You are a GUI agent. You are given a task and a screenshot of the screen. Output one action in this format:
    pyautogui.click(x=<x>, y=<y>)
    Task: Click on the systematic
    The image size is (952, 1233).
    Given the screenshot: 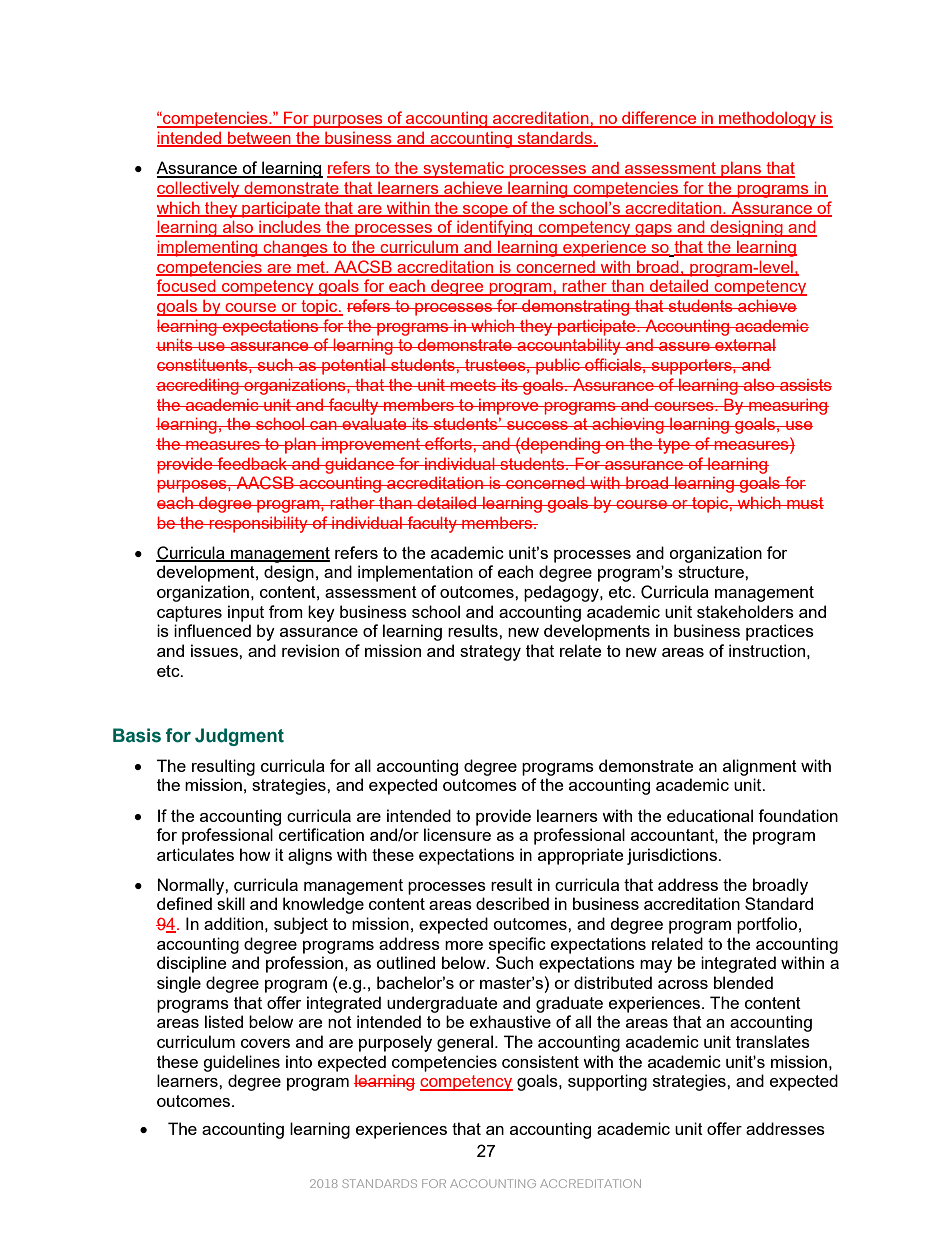 What is the action you would take?
    pyautogui.click(x=463, y=170)
